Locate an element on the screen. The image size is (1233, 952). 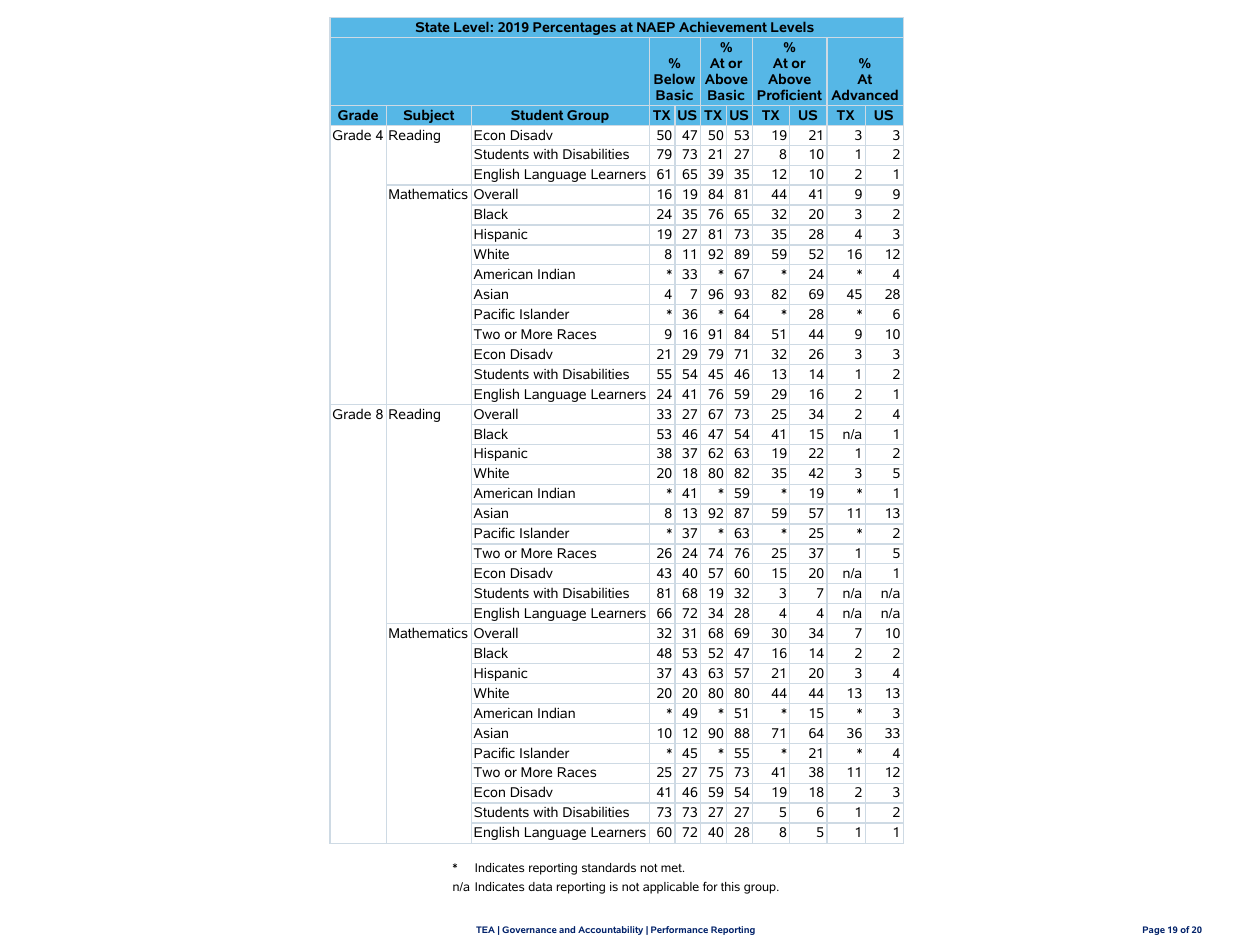
TEA is located at coordinates (485, 929).
